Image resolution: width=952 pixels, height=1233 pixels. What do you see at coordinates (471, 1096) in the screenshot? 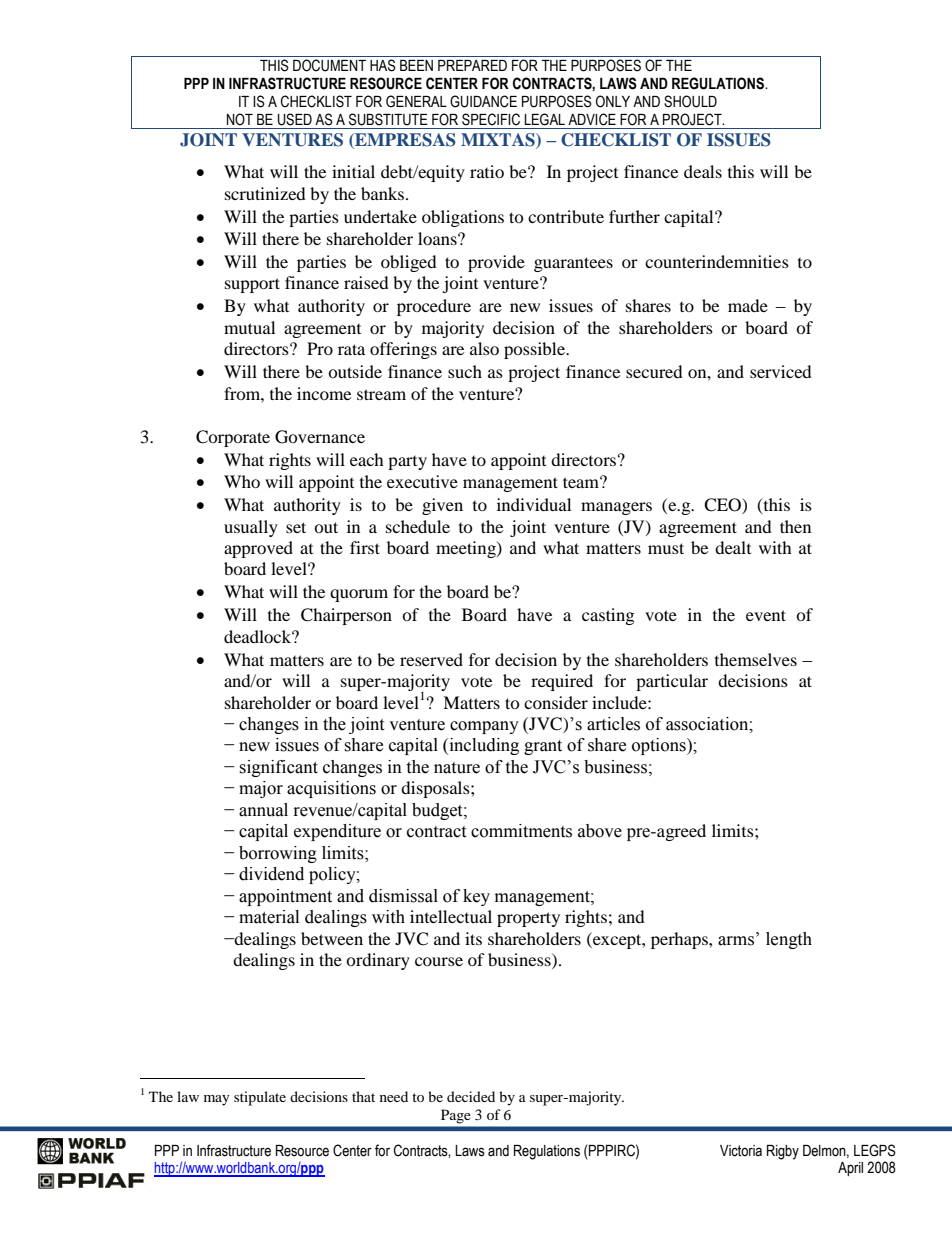
I see `decided` at bounding box center [471, 1096].
